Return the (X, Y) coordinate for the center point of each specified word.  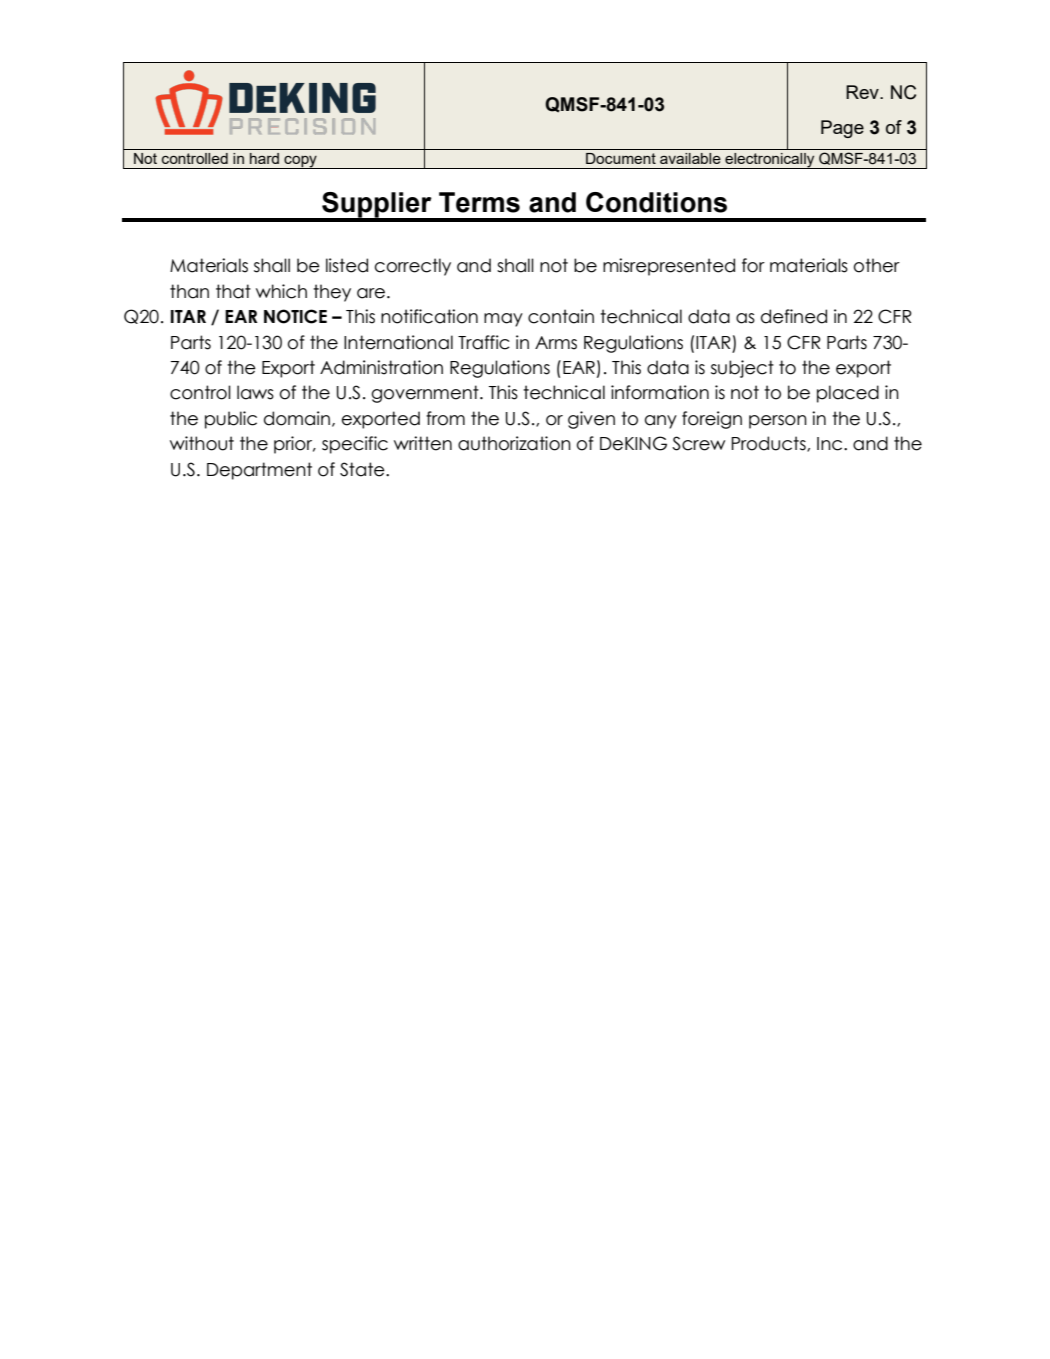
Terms (479, 202)
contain (561, 316)
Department (259, 471)
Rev (863, 92)
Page (842, 129)
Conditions (656, 202)
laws (255, 392)
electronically (770, 161)
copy (300, 162)
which (281, 291)
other (877, 265)
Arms (556, 343)
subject (742, 369)
